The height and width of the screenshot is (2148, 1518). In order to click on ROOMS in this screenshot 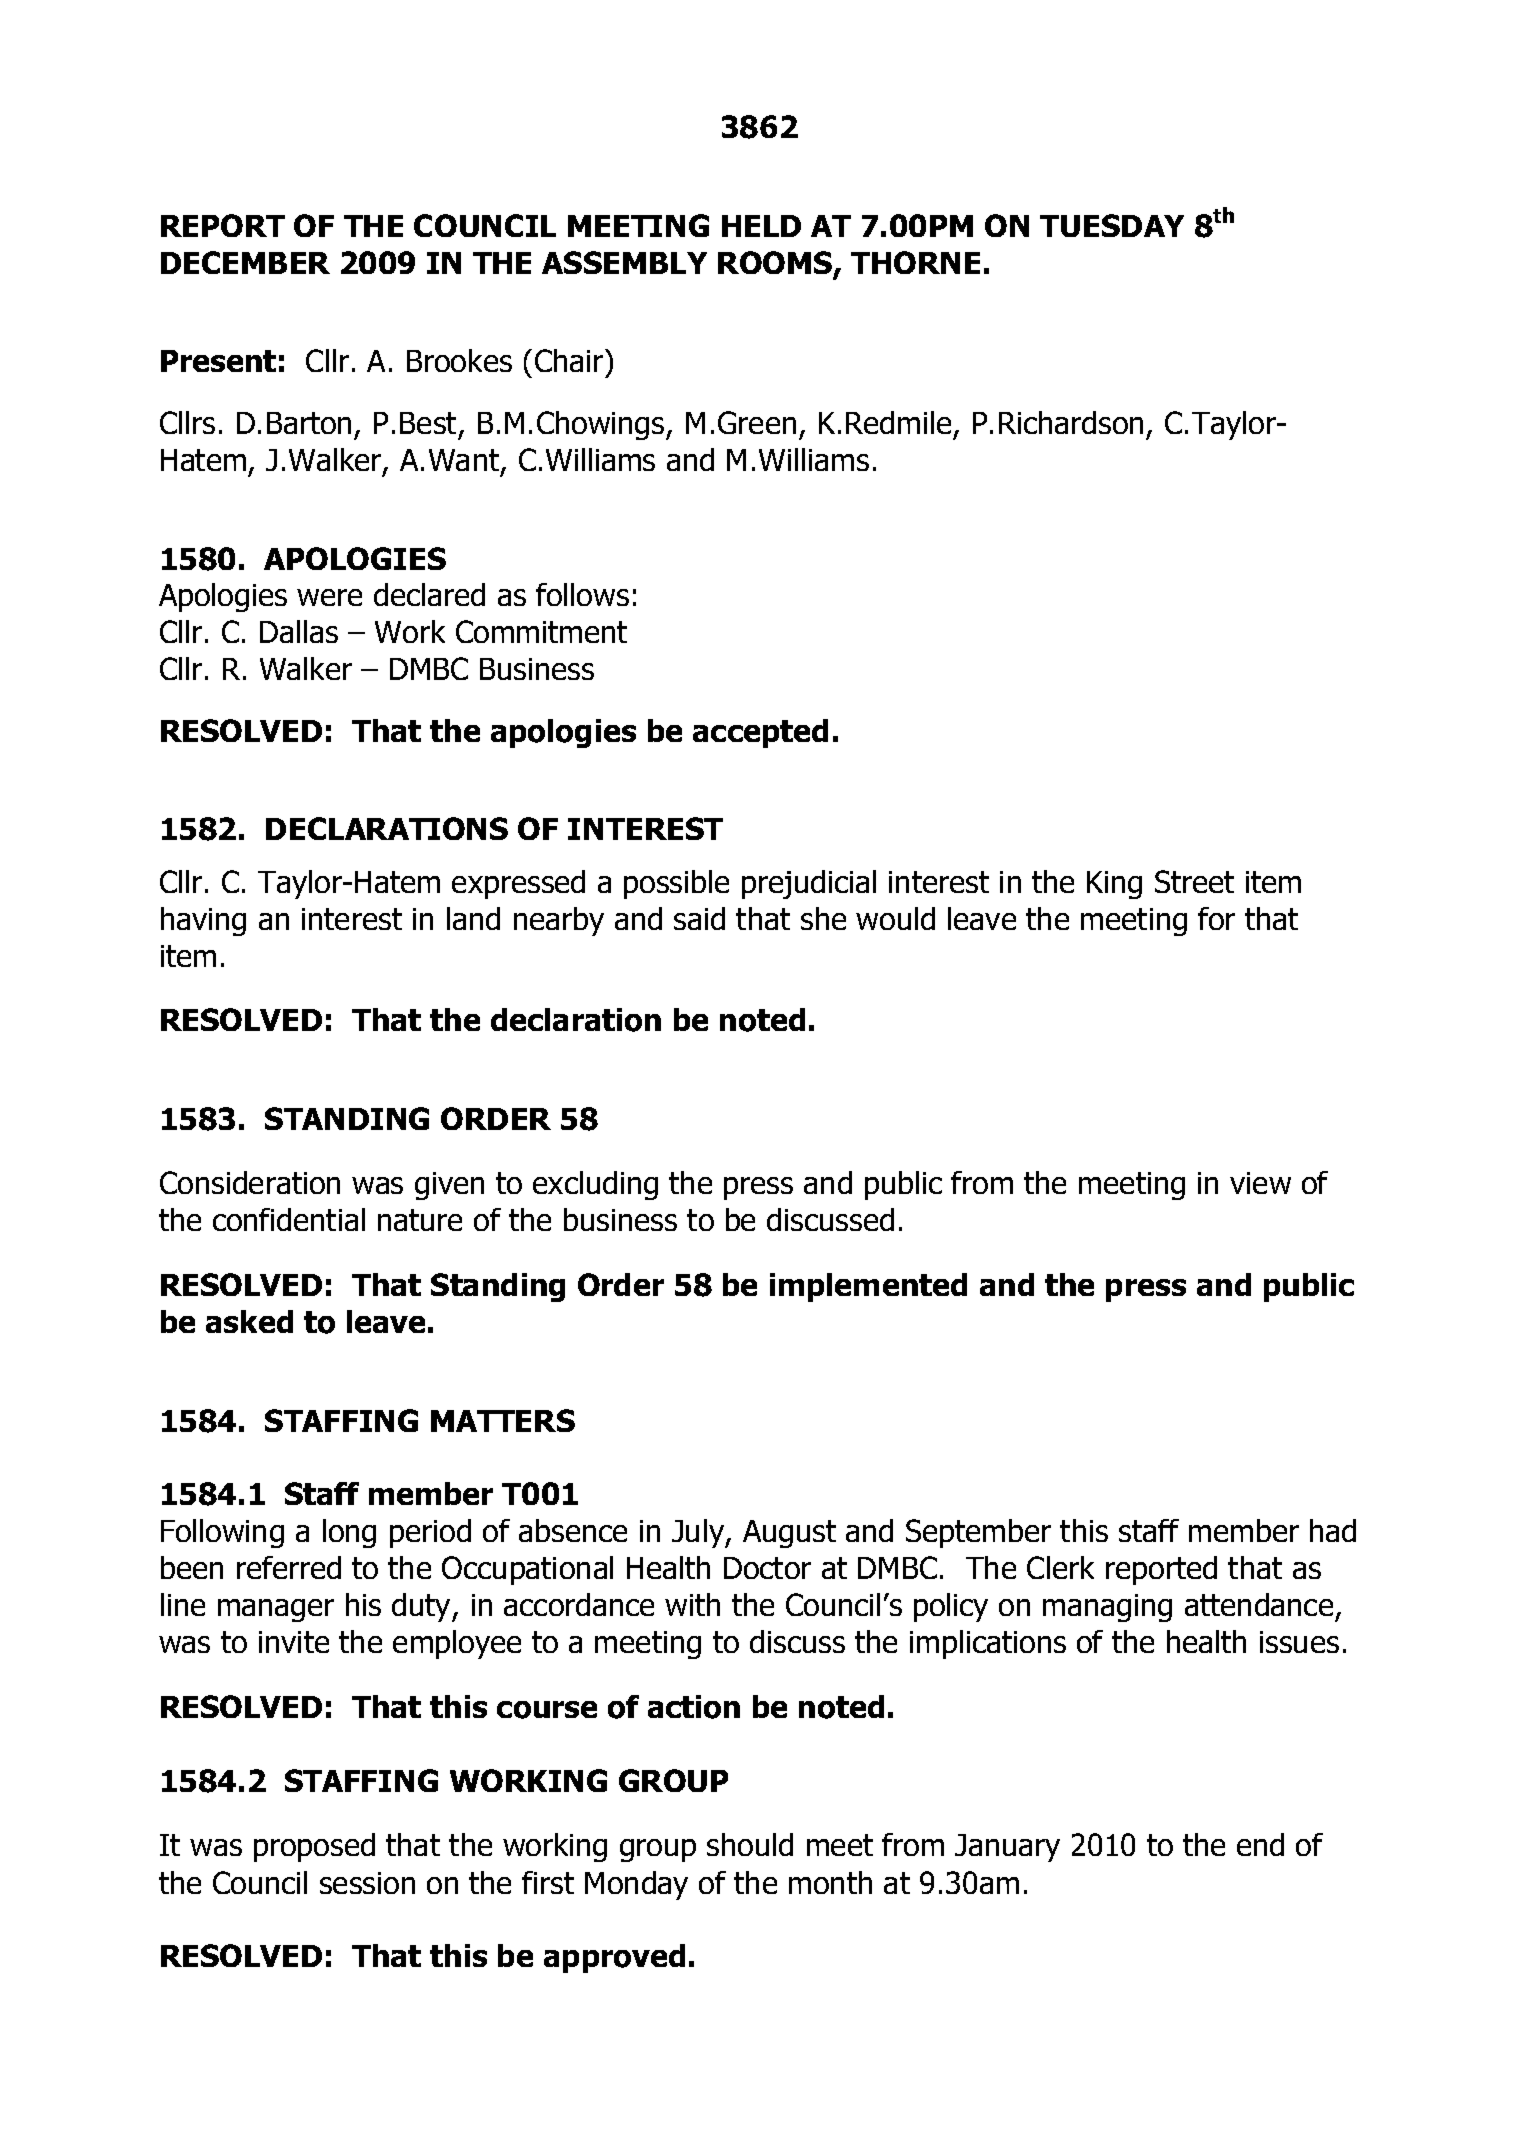, I will do `click(776, 264)`.
